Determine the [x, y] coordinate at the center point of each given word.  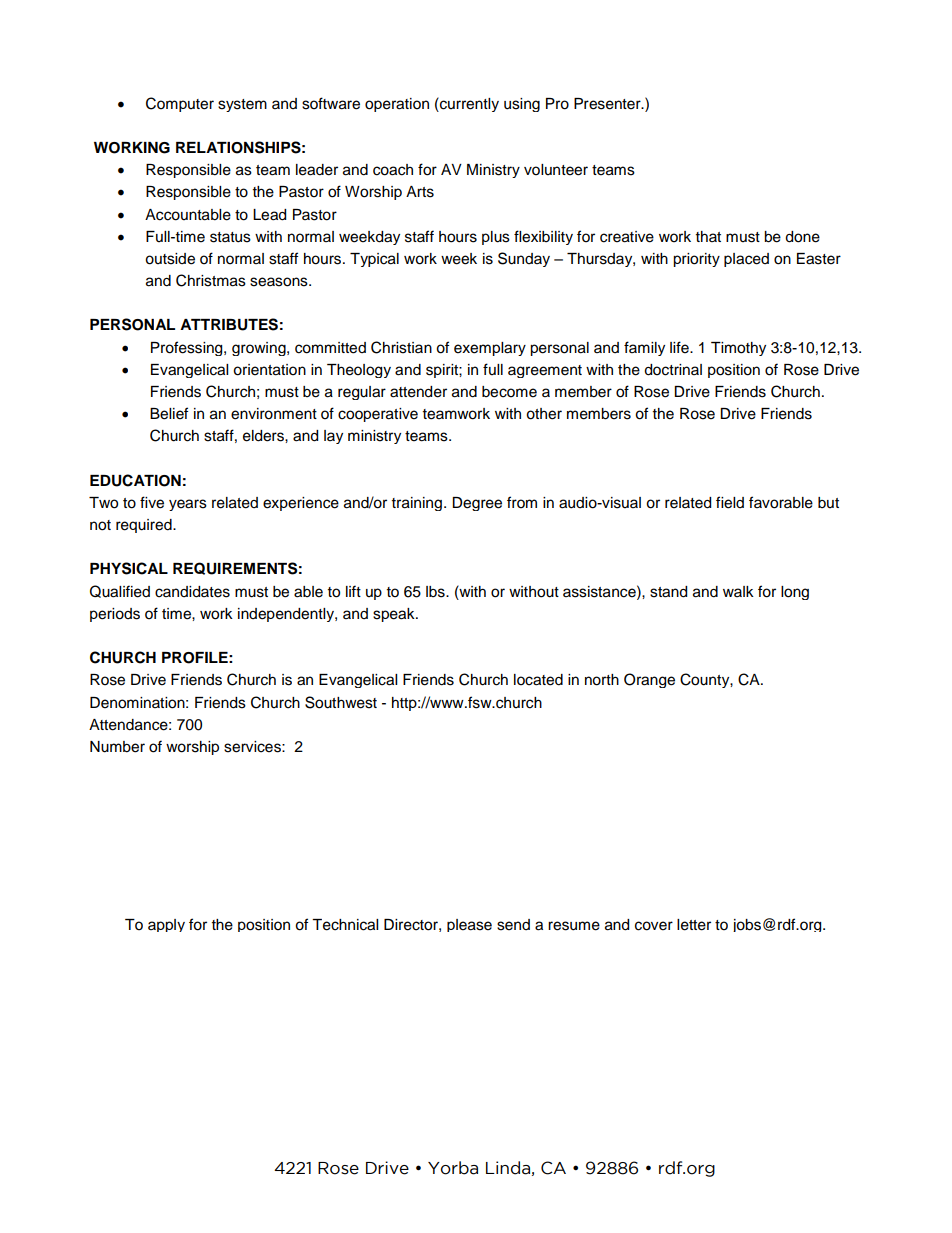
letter [694, 925]
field [730, 502]
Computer [180, 104]
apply [166, 925]
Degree [477, 504]
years [188, 505]
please [469, 925]
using [522, 105]
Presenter [608, 104]
